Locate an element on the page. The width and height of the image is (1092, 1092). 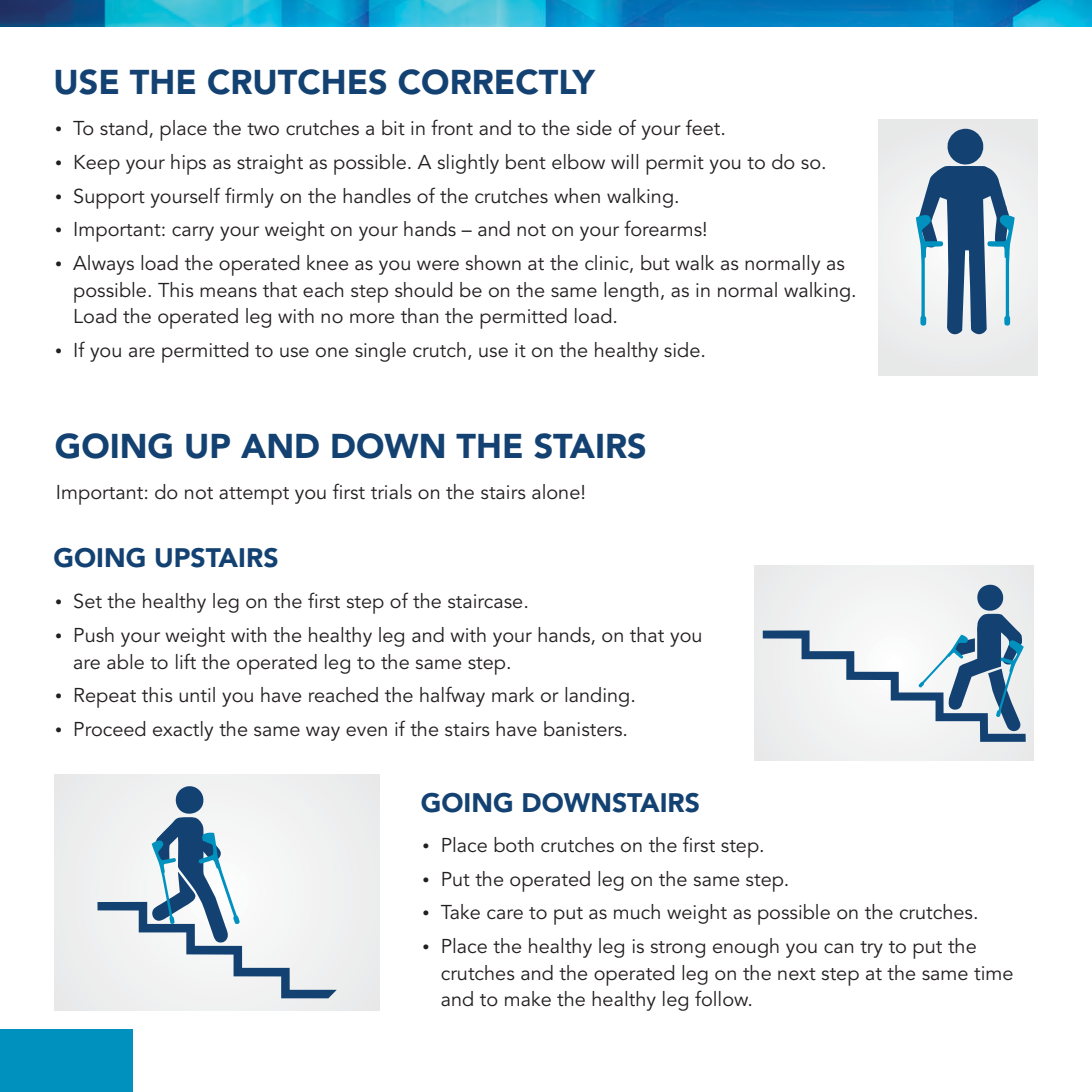
attempt is located at coordinates (254, 496).
